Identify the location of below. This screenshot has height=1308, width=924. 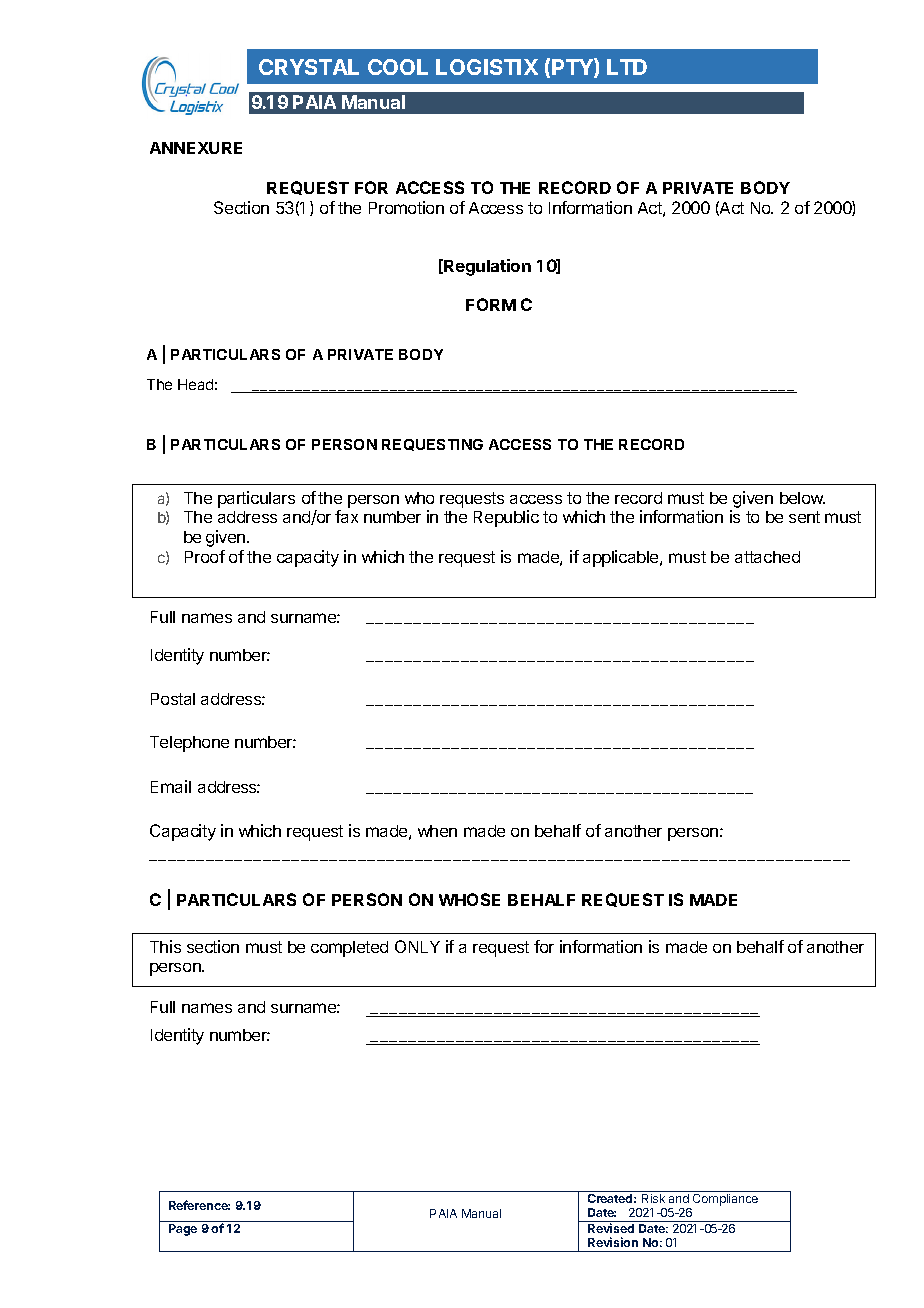
(802, 498).
